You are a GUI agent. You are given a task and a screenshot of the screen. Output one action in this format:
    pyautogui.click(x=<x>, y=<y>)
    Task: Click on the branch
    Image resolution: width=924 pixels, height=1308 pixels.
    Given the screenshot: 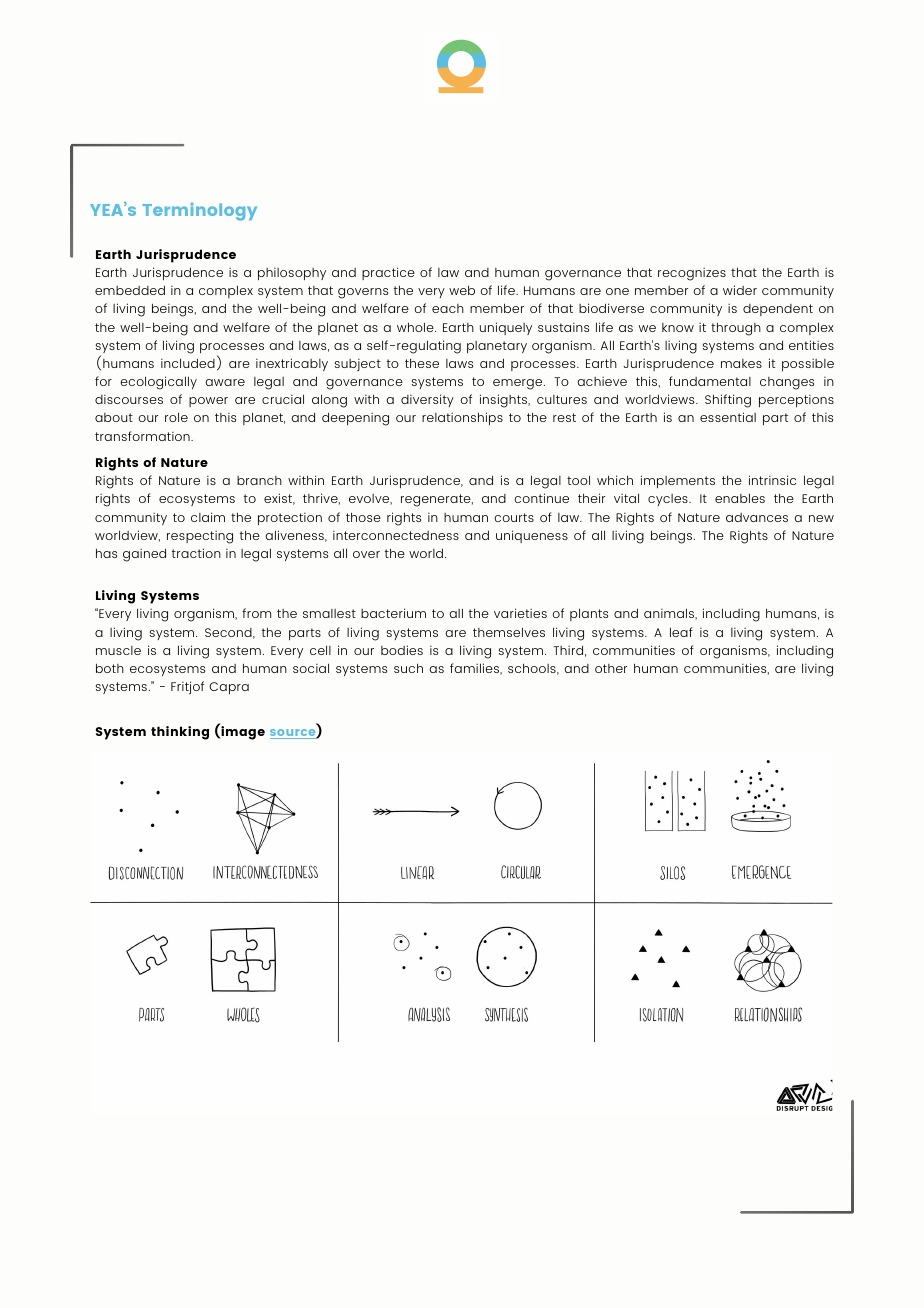 What is the action you would take?
    pyautogui.click(x=259, y=480)
